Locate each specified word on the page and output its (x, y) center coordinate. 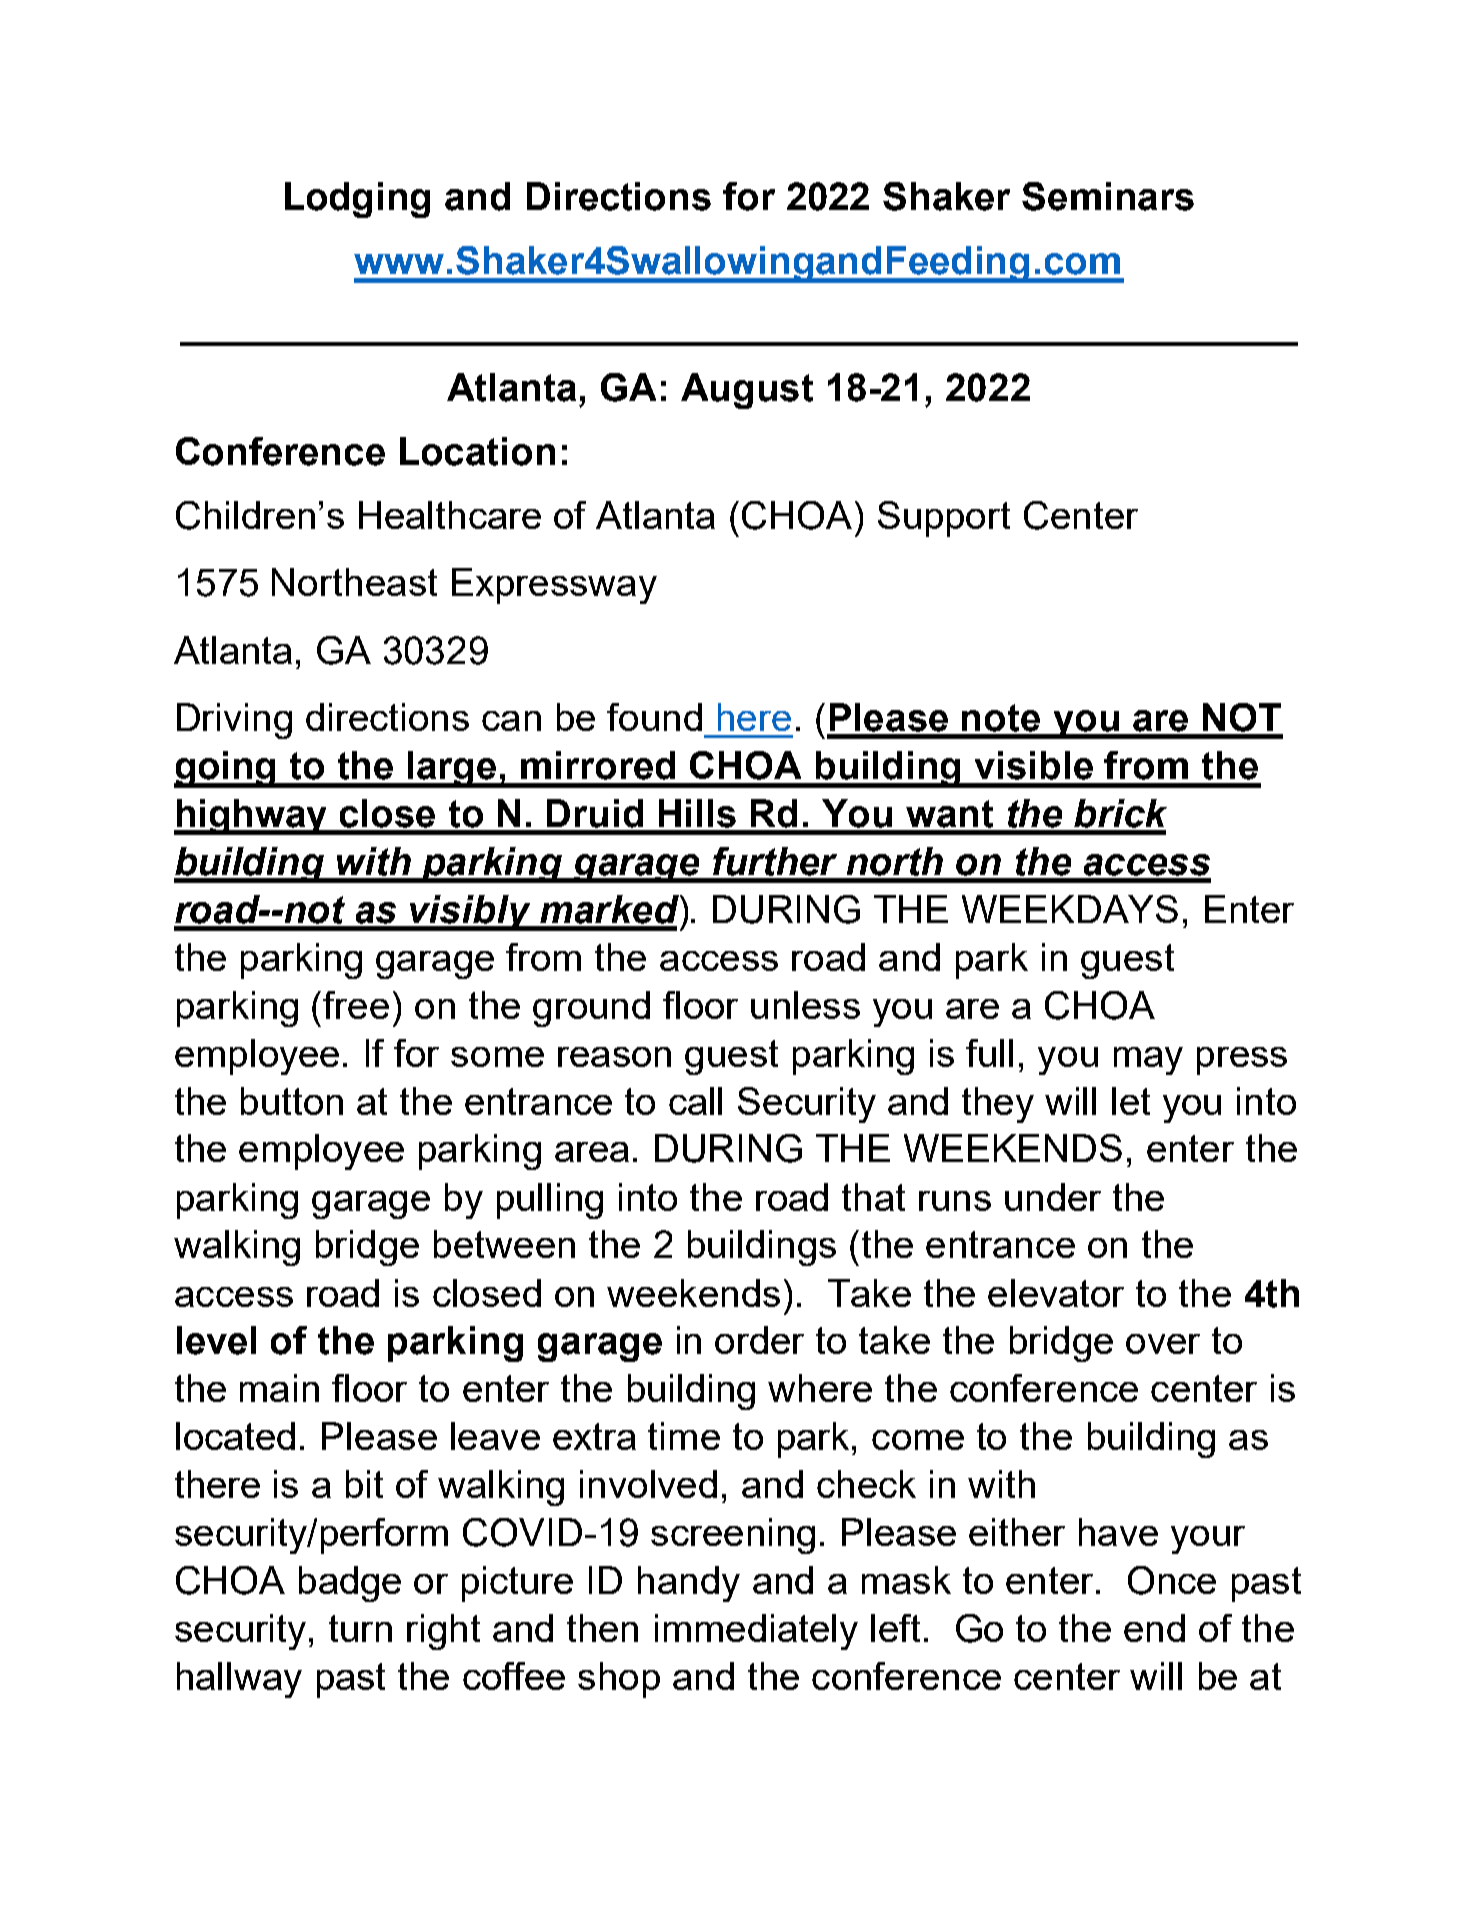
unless (805, 1005)
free (356, 1005)
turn (360, 1628)
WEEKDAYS (1070, 909)
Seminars (1108, 196)
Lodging (357, 200)
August (747, 391)
